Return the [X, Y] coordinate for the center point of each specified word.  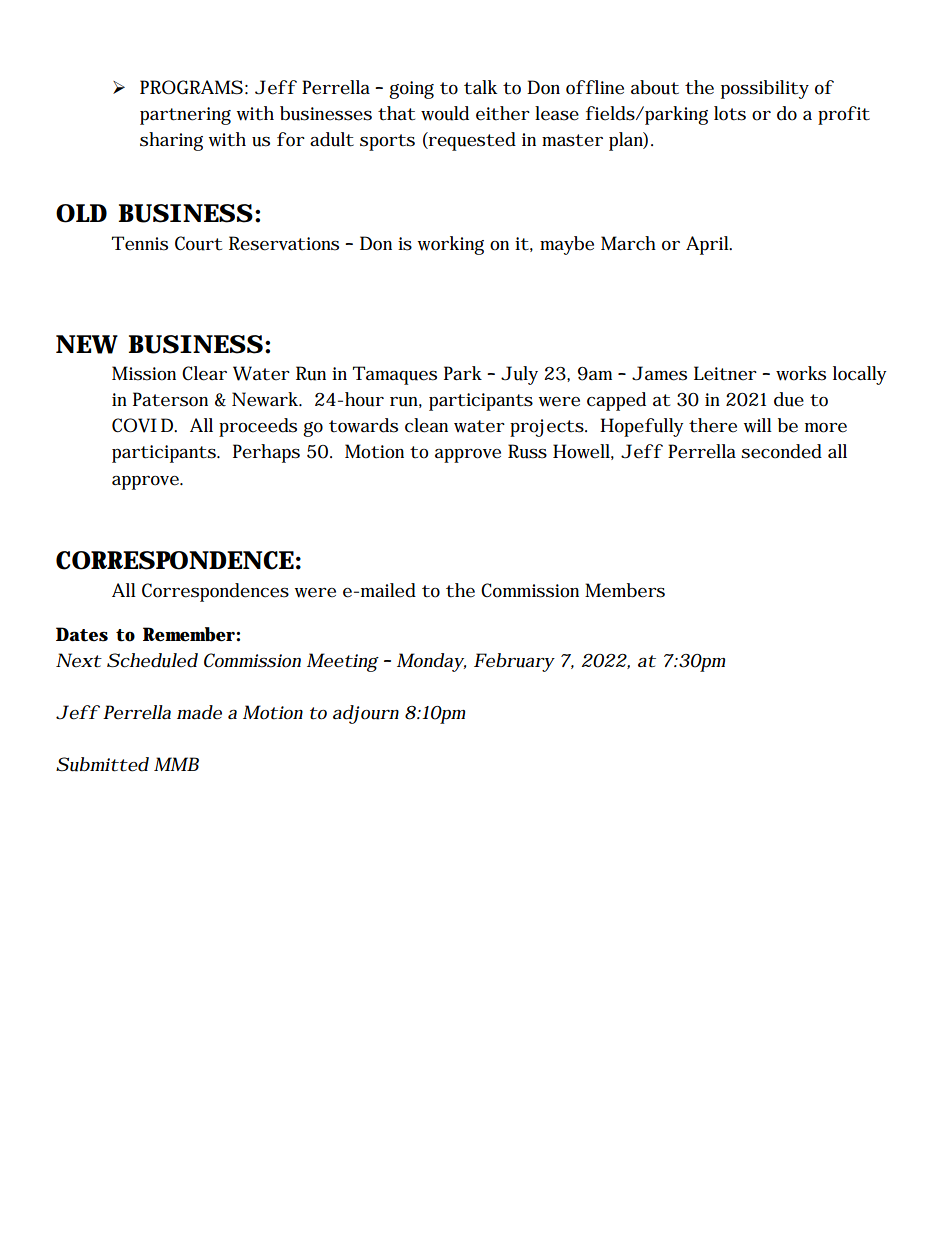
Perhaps [266, 453]
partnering [185, 116]
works [801, 373]
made [199, 712]
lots [730, 113]
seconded [781, 451]
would [445, 113]
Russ [527, 451]
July [519, 375]
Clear [204, 373]
